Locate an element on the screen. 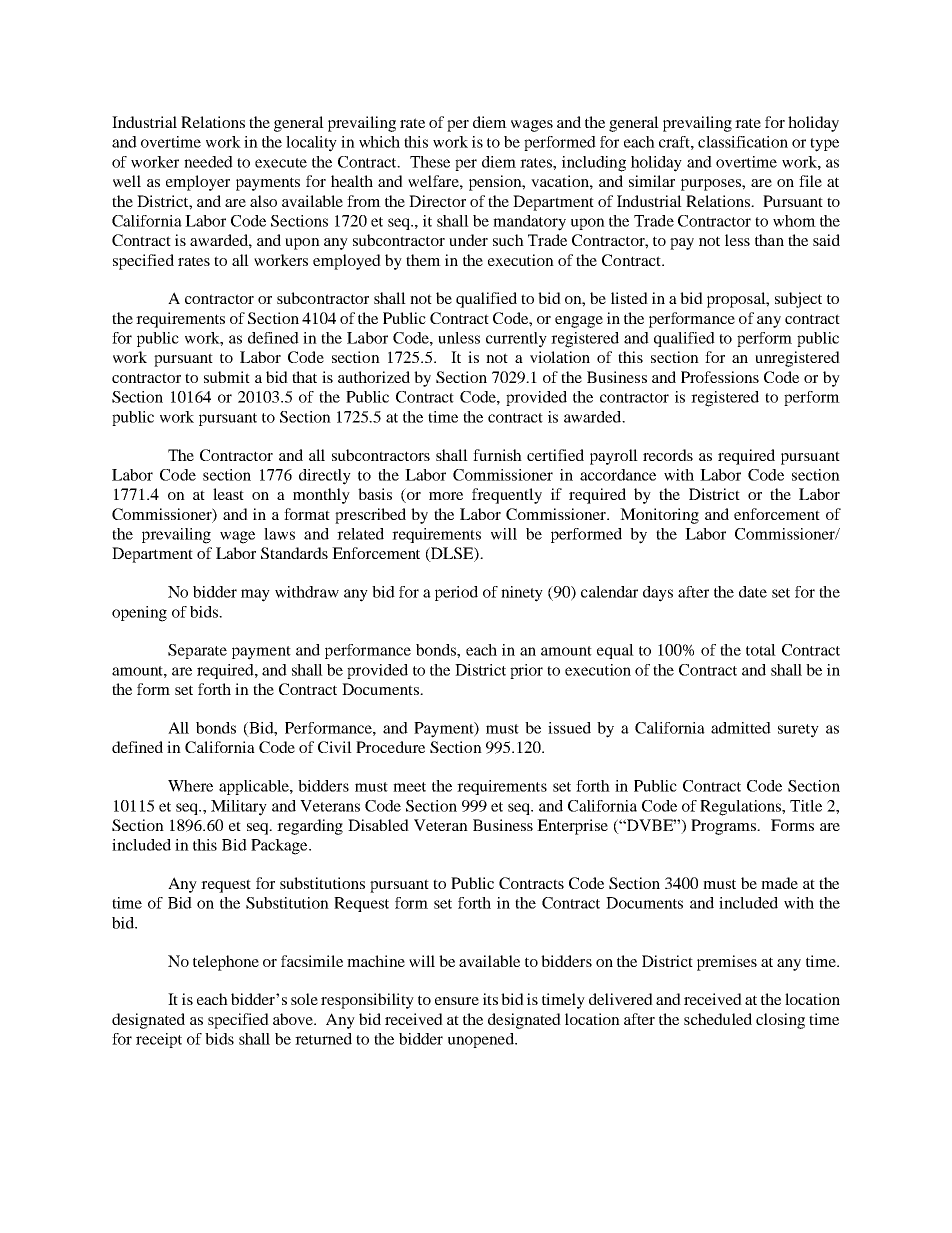 The height and width of the screenshot is (1233, 952). These is located at coordinates (430, 162).
